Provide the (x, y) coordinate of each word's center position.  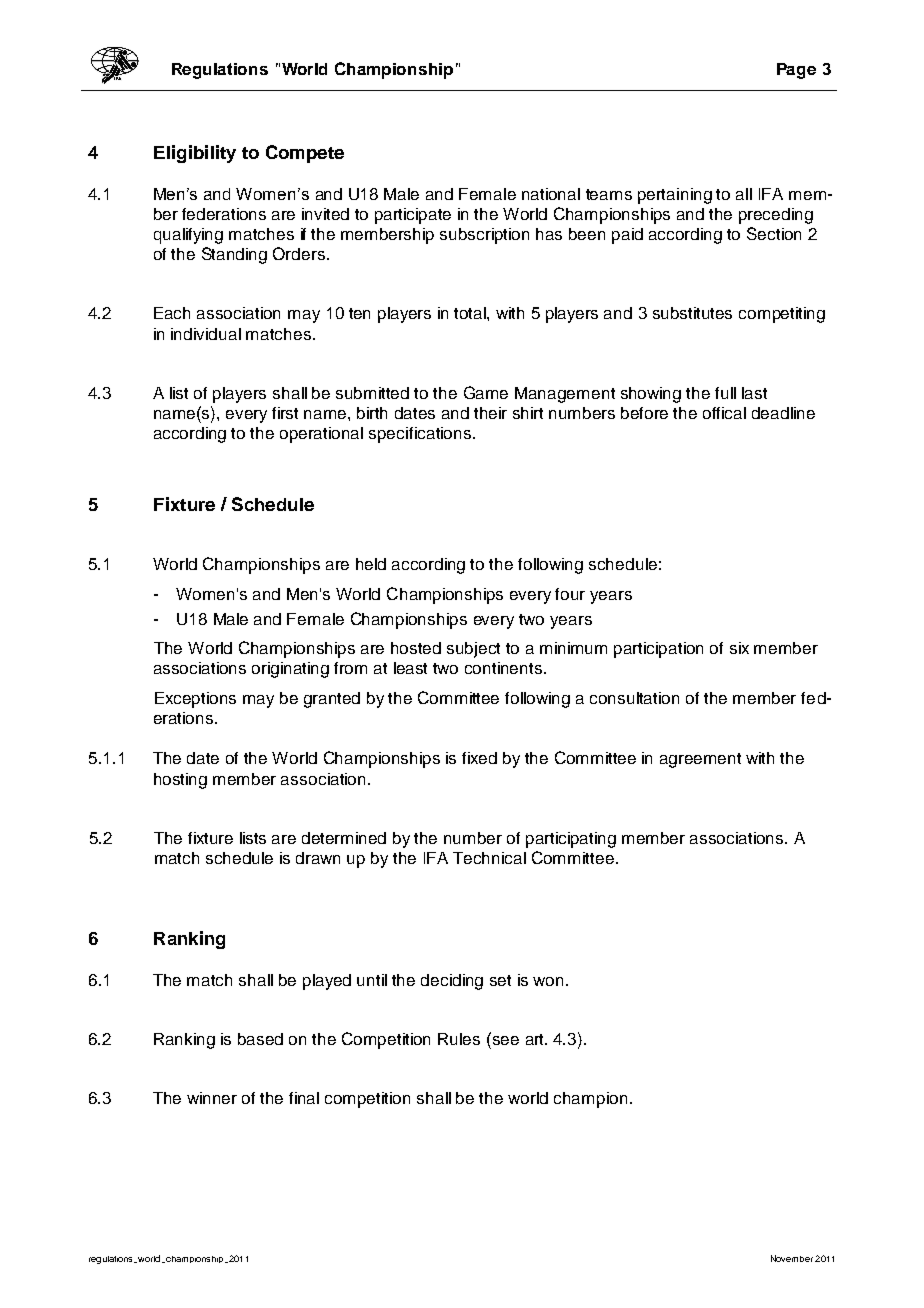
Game (486, 392)
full (725, 393)
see (504, 1039)
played (327, 982)
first (285, 413)
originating (290, 670)
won (548, 981)
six (739, 648)
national (551, 194)
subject (473, 650)
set (500, 980)
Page (796, 71)
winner (212, 1098)
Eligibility (195, 154)
